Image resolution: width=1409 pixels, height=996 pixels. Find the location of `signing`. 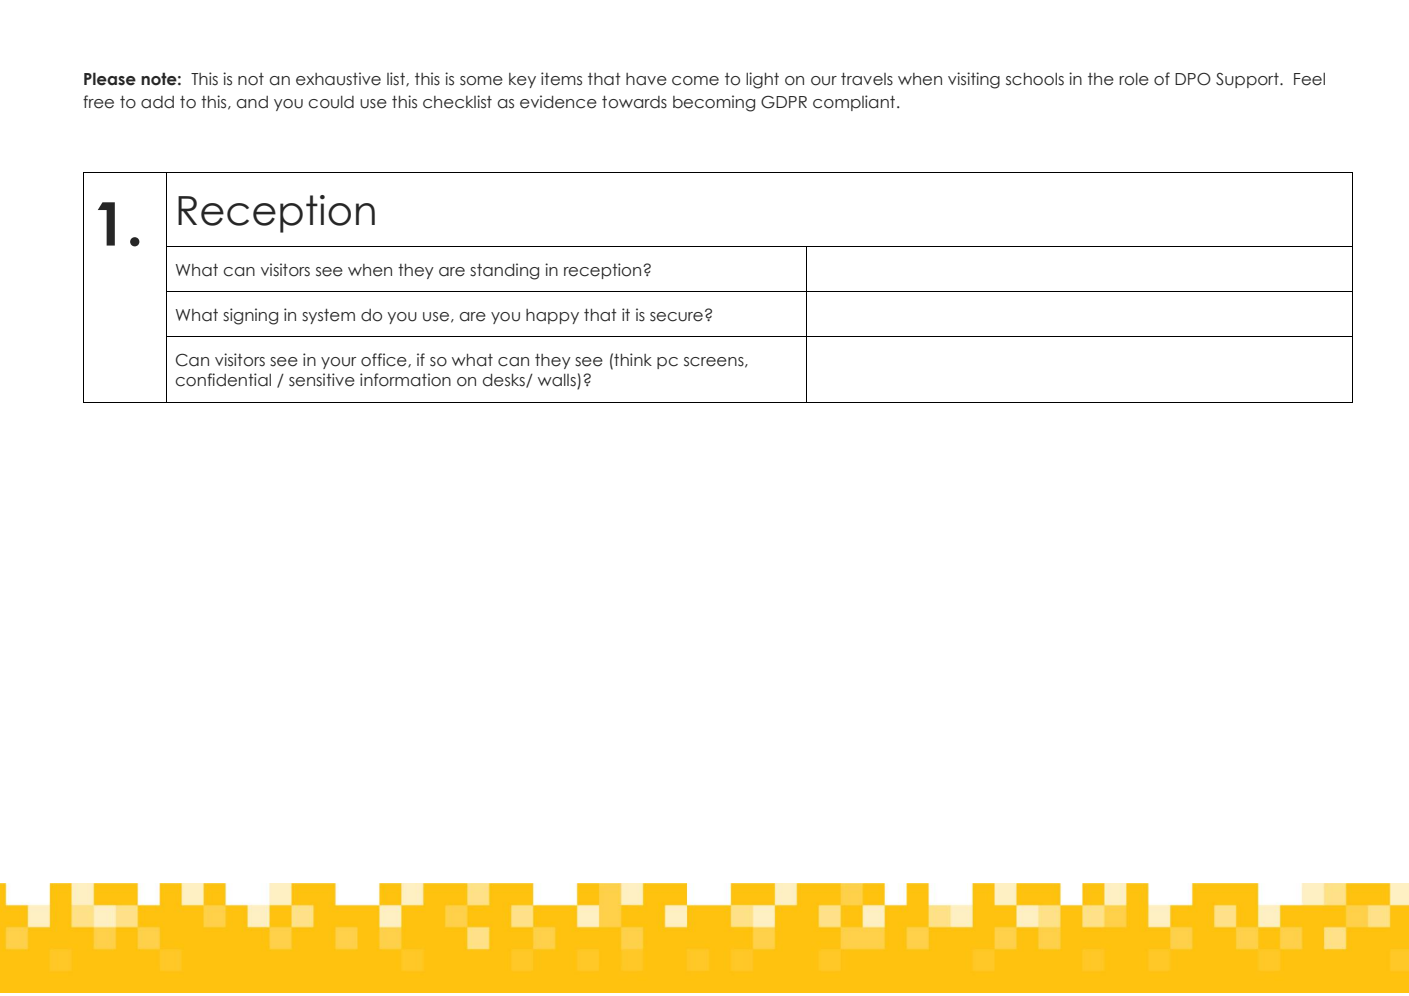

signing is located at coordinates (250, 316).
